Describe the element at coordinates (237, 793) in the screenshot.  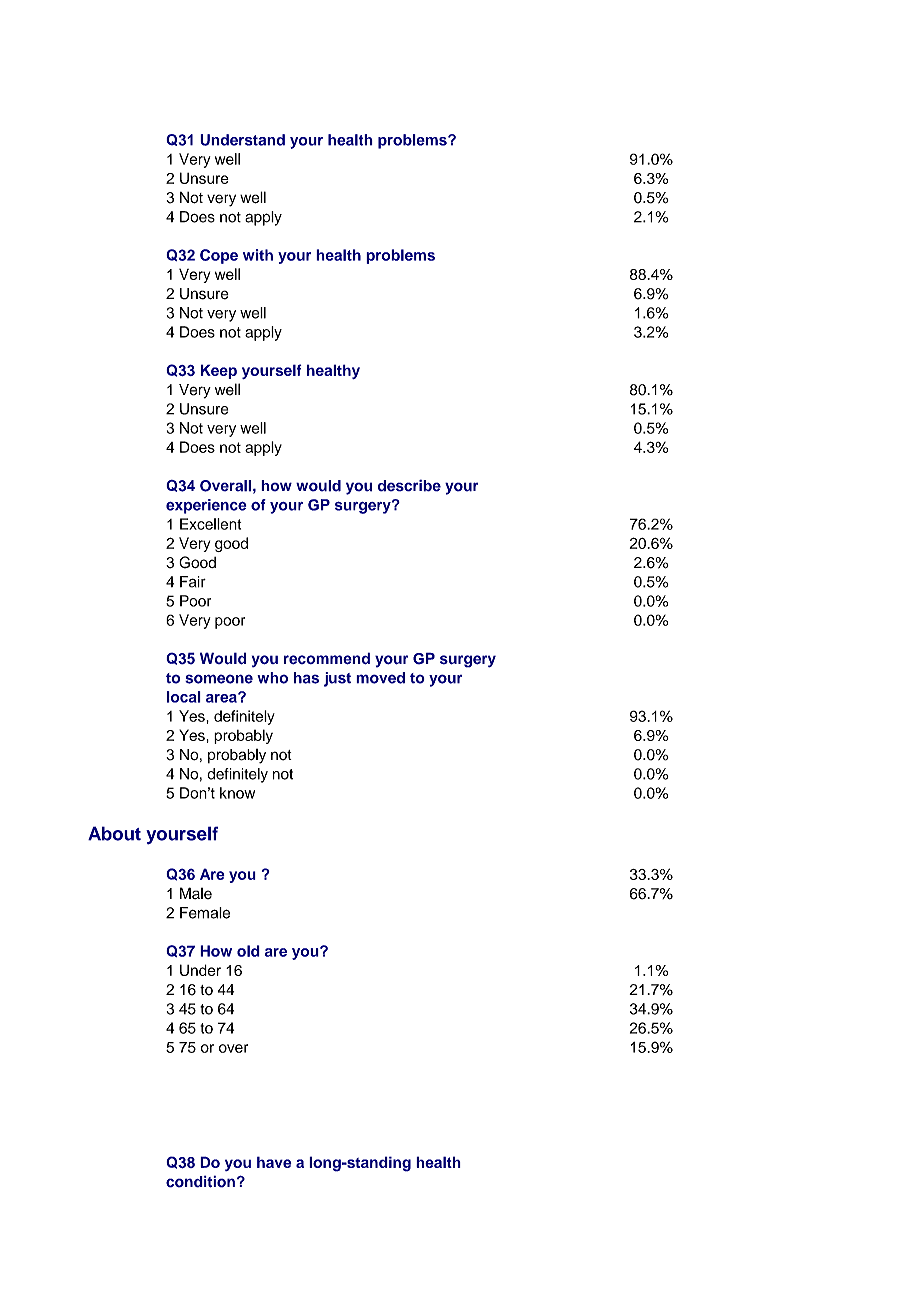
I see `know` at that location.
